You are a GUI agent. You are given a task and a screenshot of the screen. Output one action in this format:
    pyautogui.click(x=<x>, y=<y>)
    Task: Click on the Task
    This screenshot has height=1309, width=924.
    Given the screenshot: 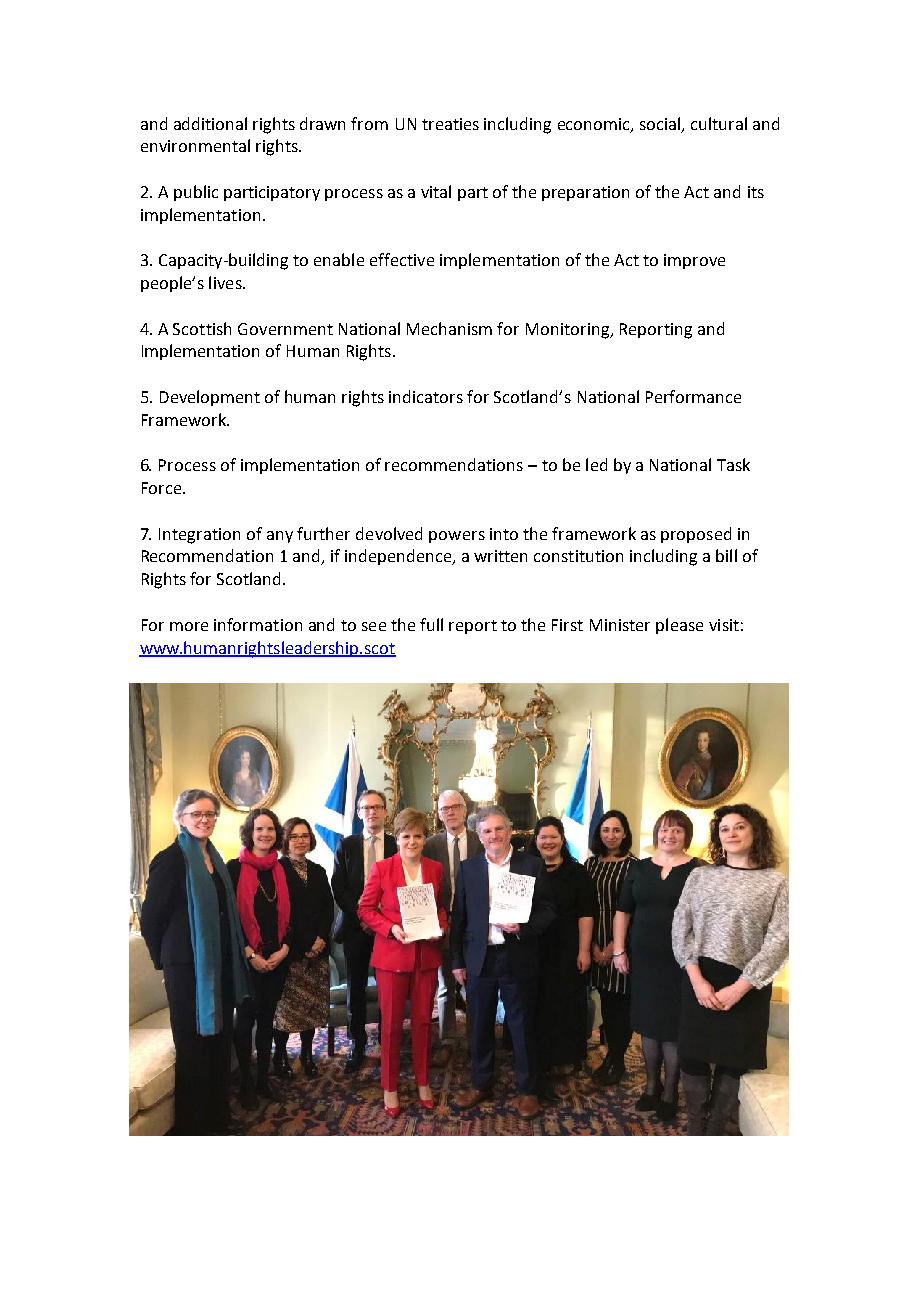 What is the action you would take?
    pyautogui.click(x=733, y=464)
